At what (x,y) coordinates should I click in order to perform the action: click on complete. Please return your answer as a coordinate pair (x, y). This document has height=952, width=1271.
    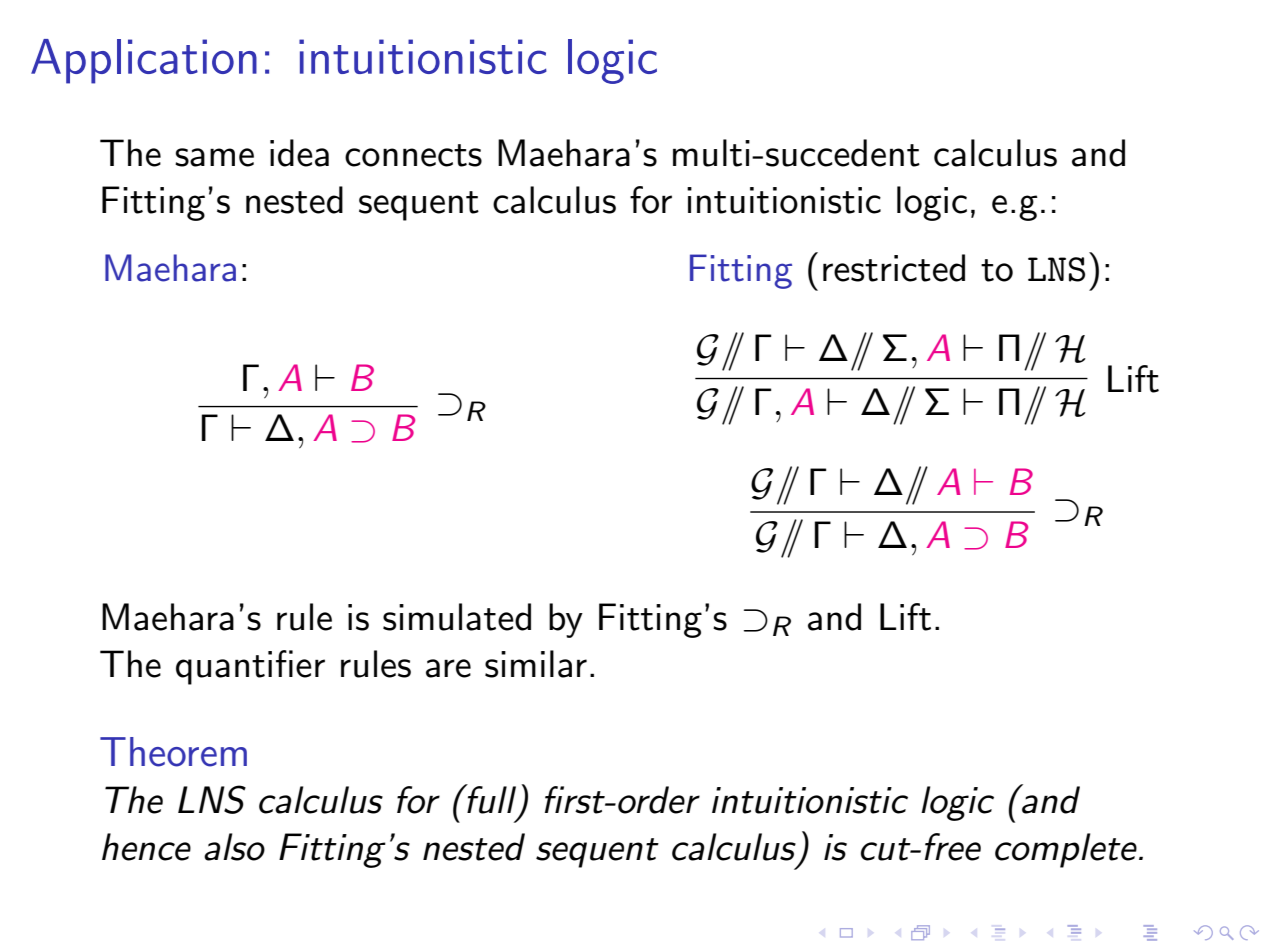
    Looking at the image, I should click on (1066, 850).
